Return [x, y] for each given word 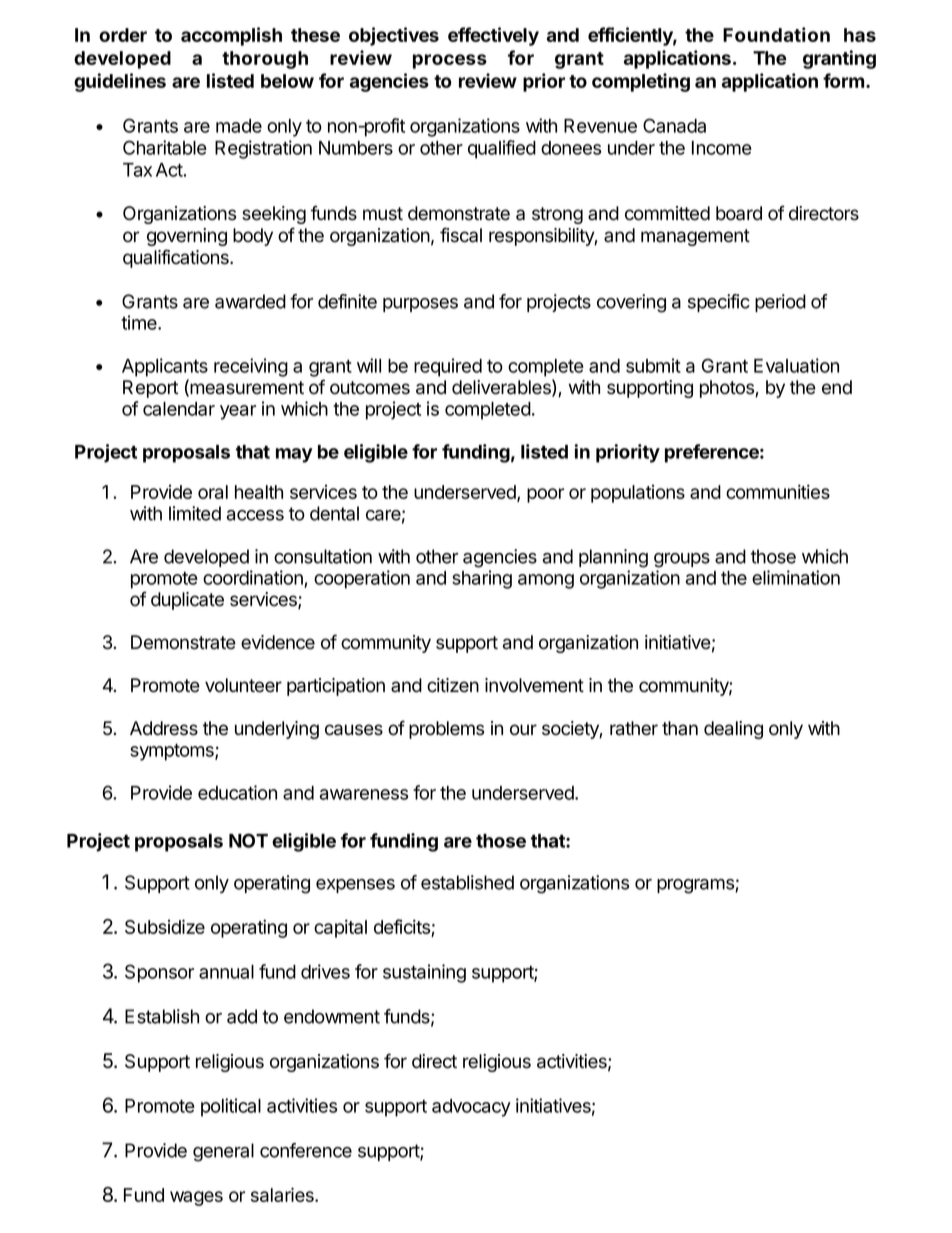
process [450, 61]
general [223, 1152]
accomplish [231, 36]
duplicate [187, 601]
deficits [403, 928]
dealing [733, 730]
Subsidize [165, 926]
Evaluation [796, 365]
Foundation [776, 34]
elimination [796, 577]
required [448, 367]
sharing [482, 579]
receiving [251, 367]
